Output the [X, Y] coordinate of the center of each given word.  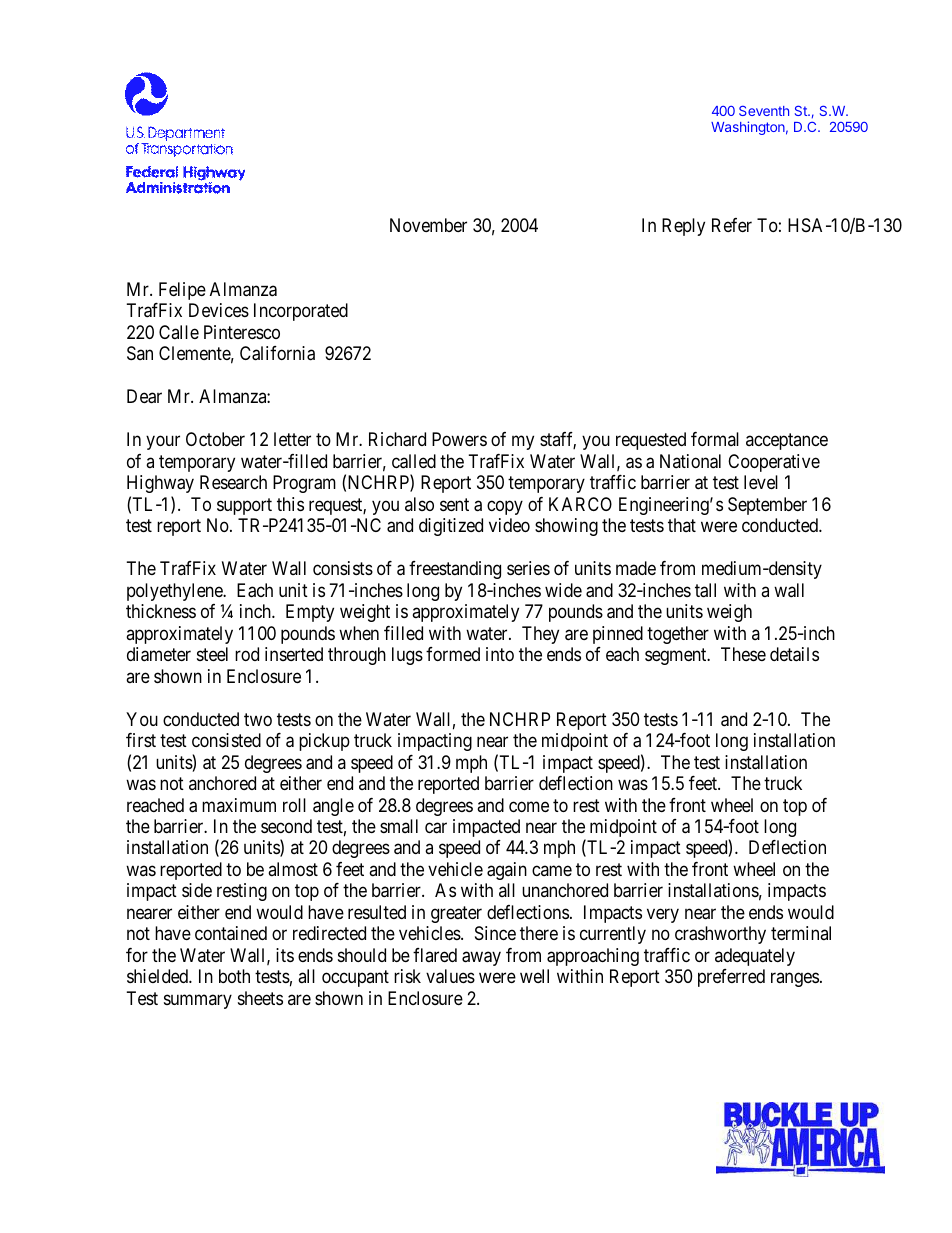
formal [715, 439]
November [428, 225]
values [450, 976]
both [234, 976]
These [743, 654]
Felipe [182, 291]
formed [453, 654]
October [215, 439]
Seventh [764, 110]
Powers [459, 439]
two [258, 719]
